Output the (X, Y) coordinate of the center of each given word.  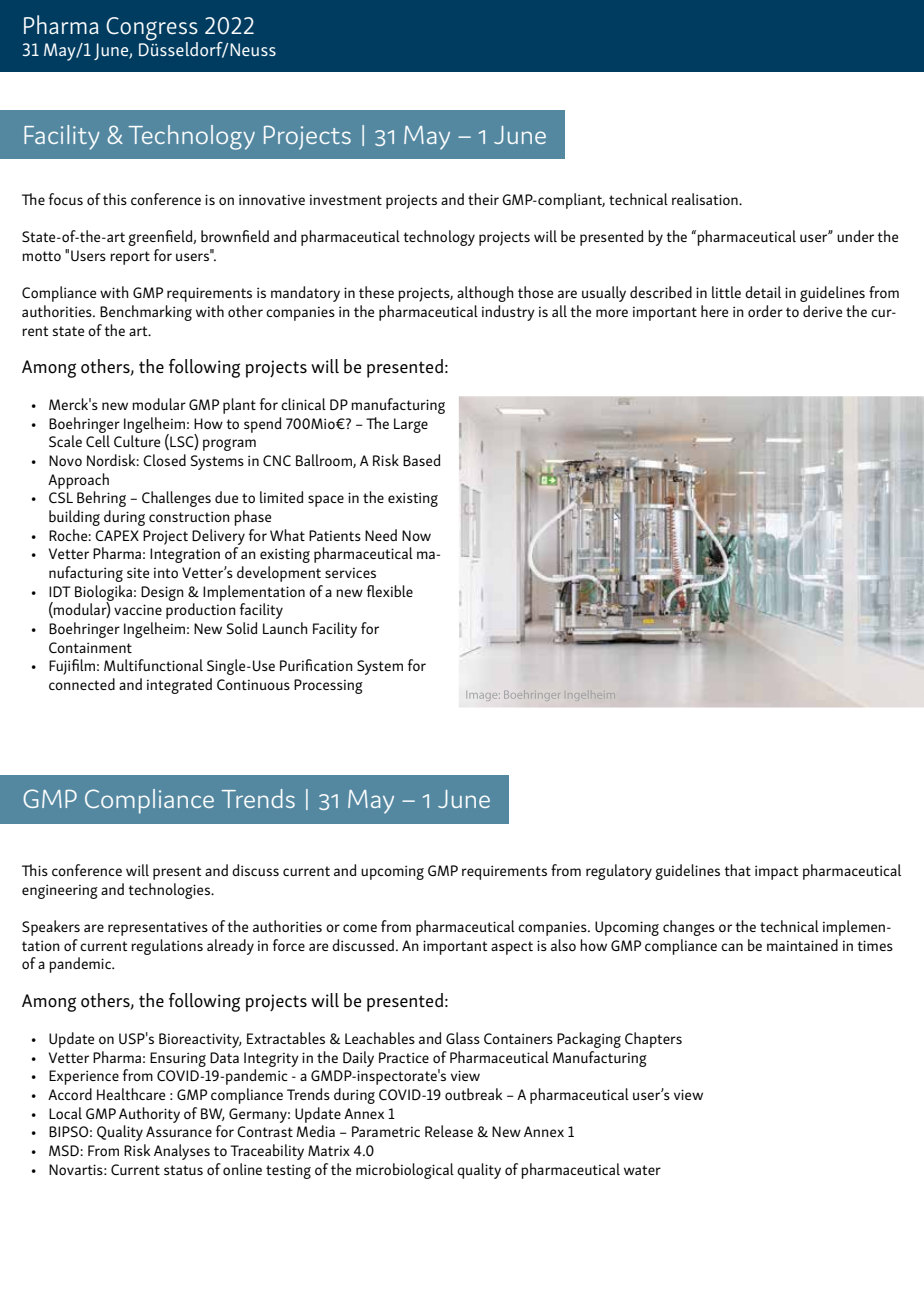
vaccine (138, 609)
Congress (152, 30)
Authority (149, 1115)
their (483, 199)
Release (449, 1131)
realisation (706, 199)
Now (416, 535)
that (738, 870)
